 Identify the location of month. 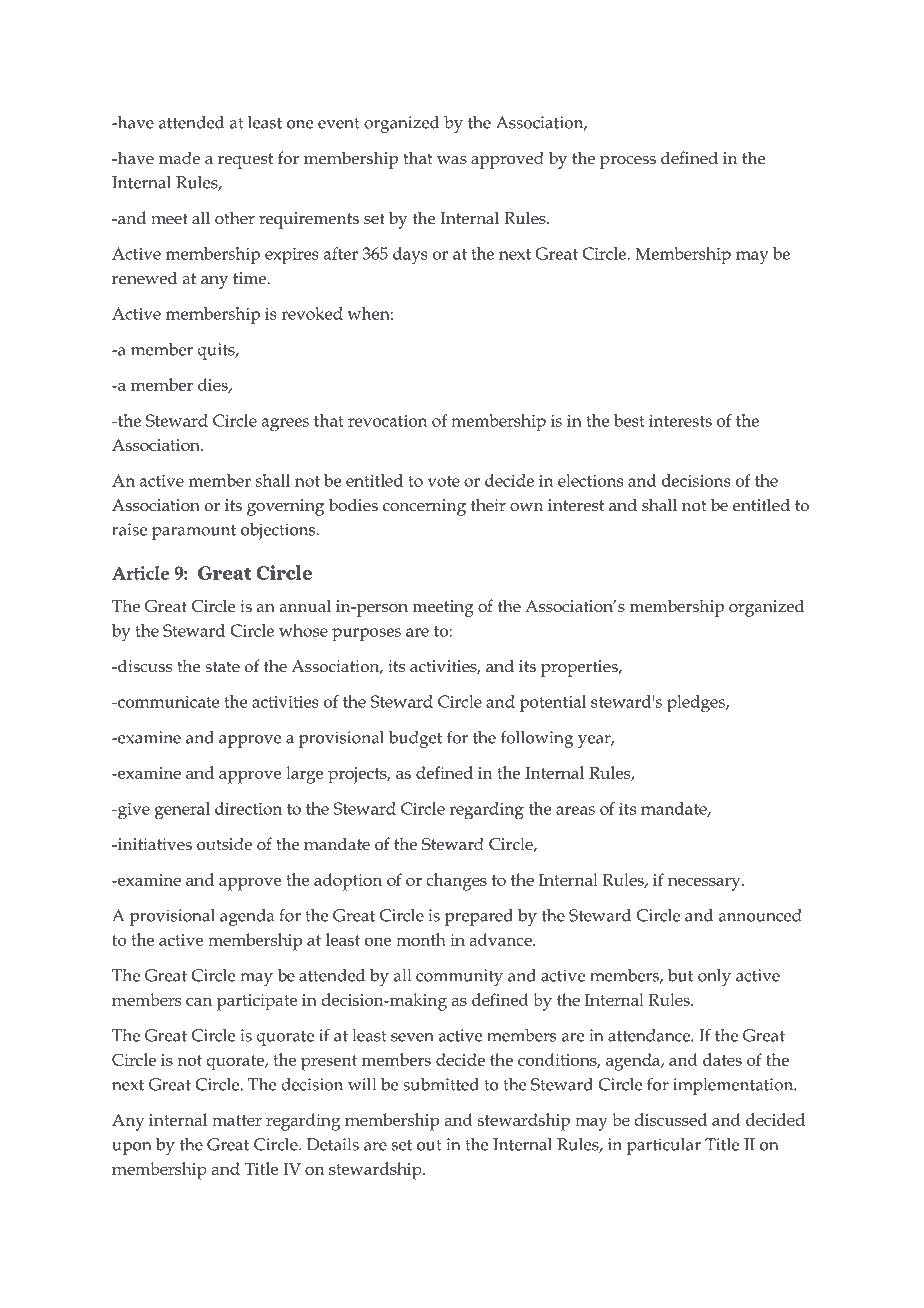
(421, 939).
